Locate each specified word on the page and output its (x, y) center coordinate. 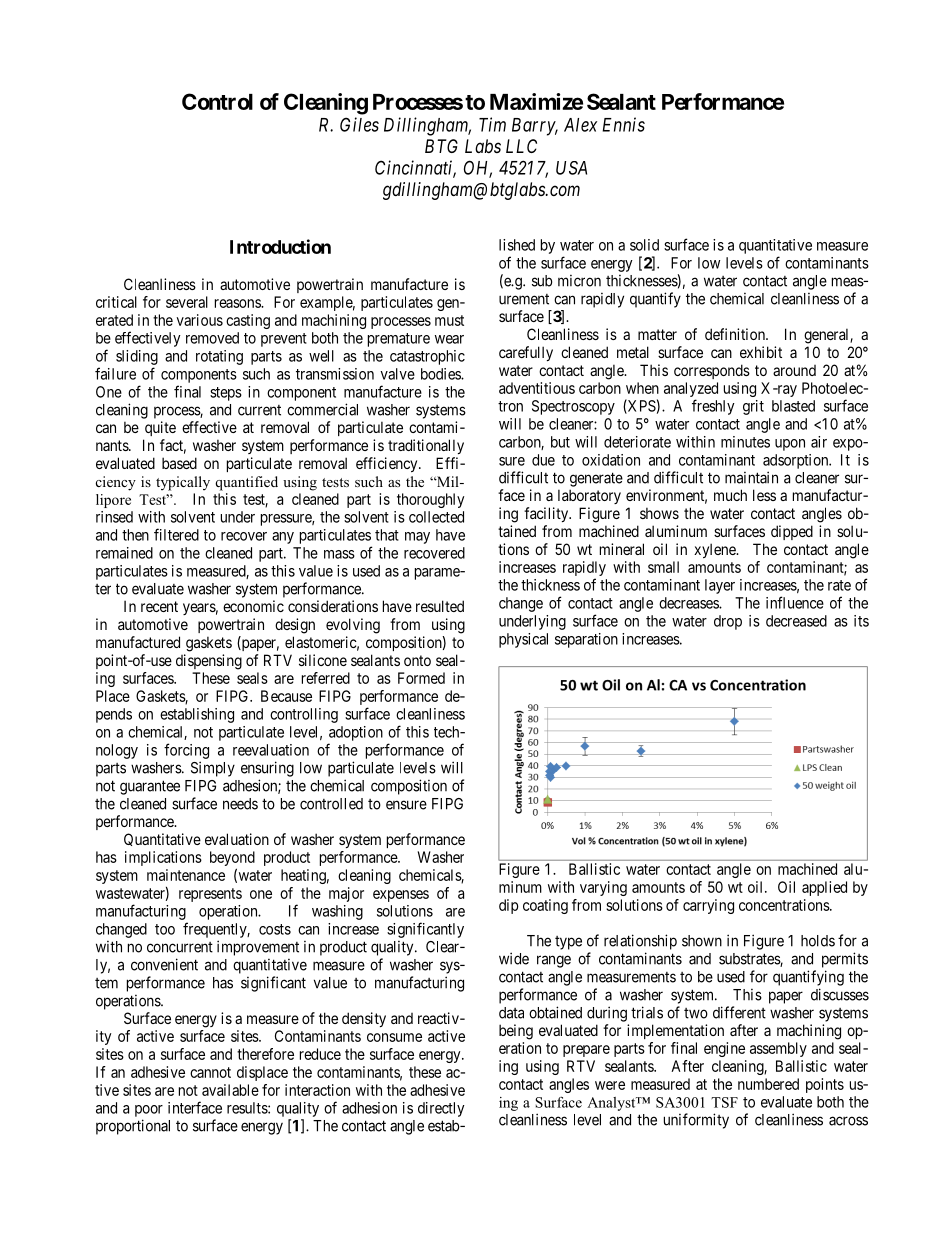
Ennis (623, 124)
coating (545, 906)
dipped (792, 532)
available (230, 1090)
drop (728, 622)
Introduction (280, 246)
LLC (521, 146)
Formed (421, 678)
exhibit (761, 352)
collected (436, 517)
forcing (186, 751)
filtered (176, 534)
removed (212, 338)
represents (210, 895)
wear (449, 339)
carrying (708, 906)
